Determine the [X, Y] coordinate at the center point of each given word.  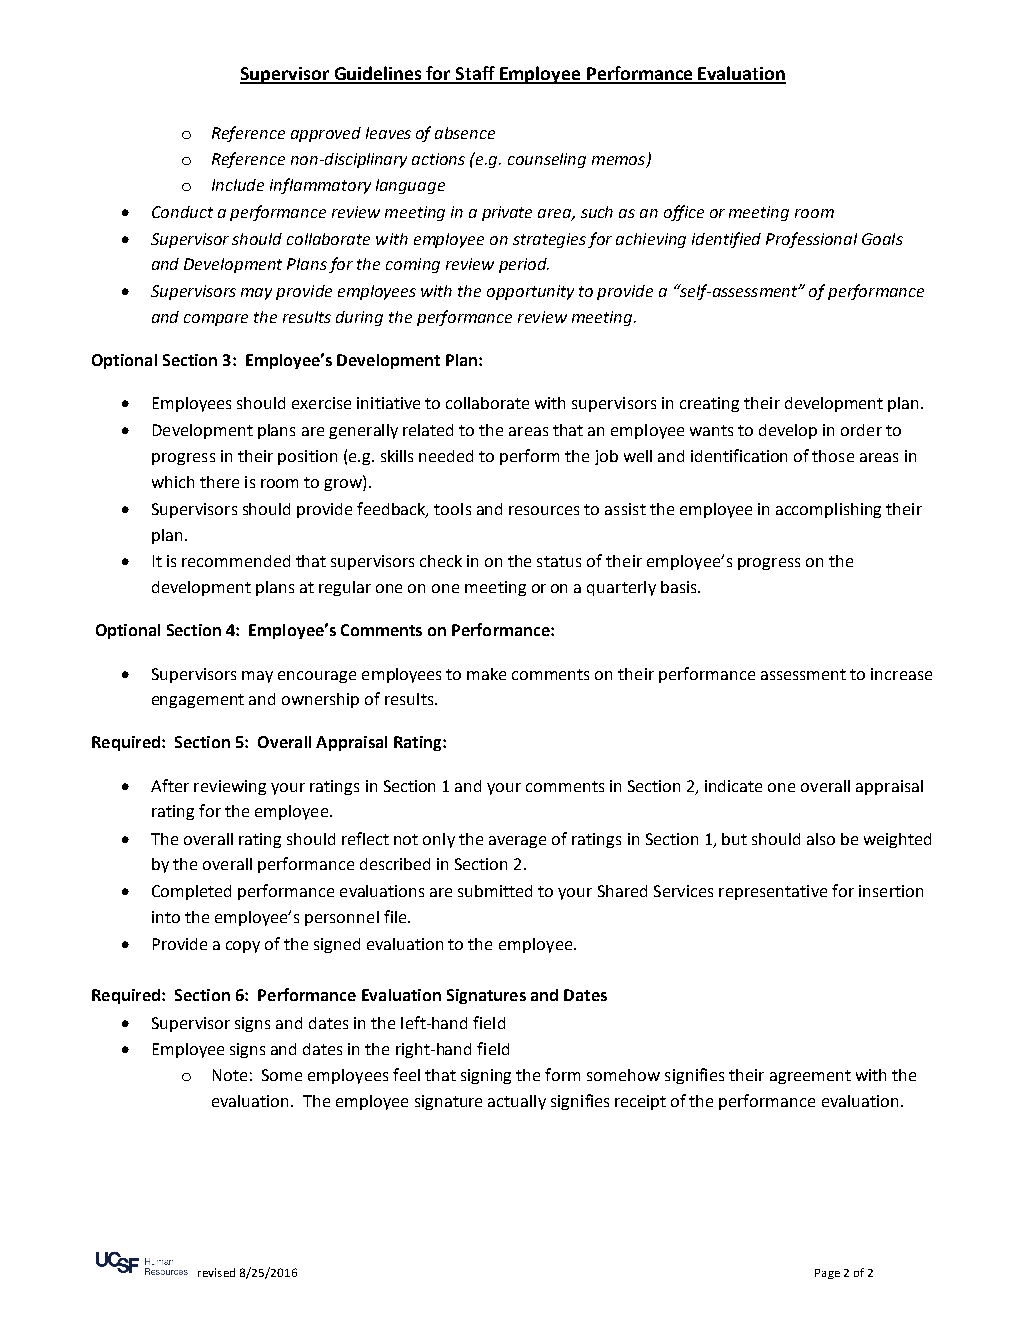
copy [243, 947]
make [486, 674]
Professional [811, 240]
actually [517, 1102]
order [861, 430]
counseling [547, 160]
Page [827, 1274]
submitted [495, 891]
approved [326, 134]
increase [901, 674]
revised [216, 1272]
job [606, 457]
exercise [321, 403]
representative [773, 892]
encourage [317, 677]
